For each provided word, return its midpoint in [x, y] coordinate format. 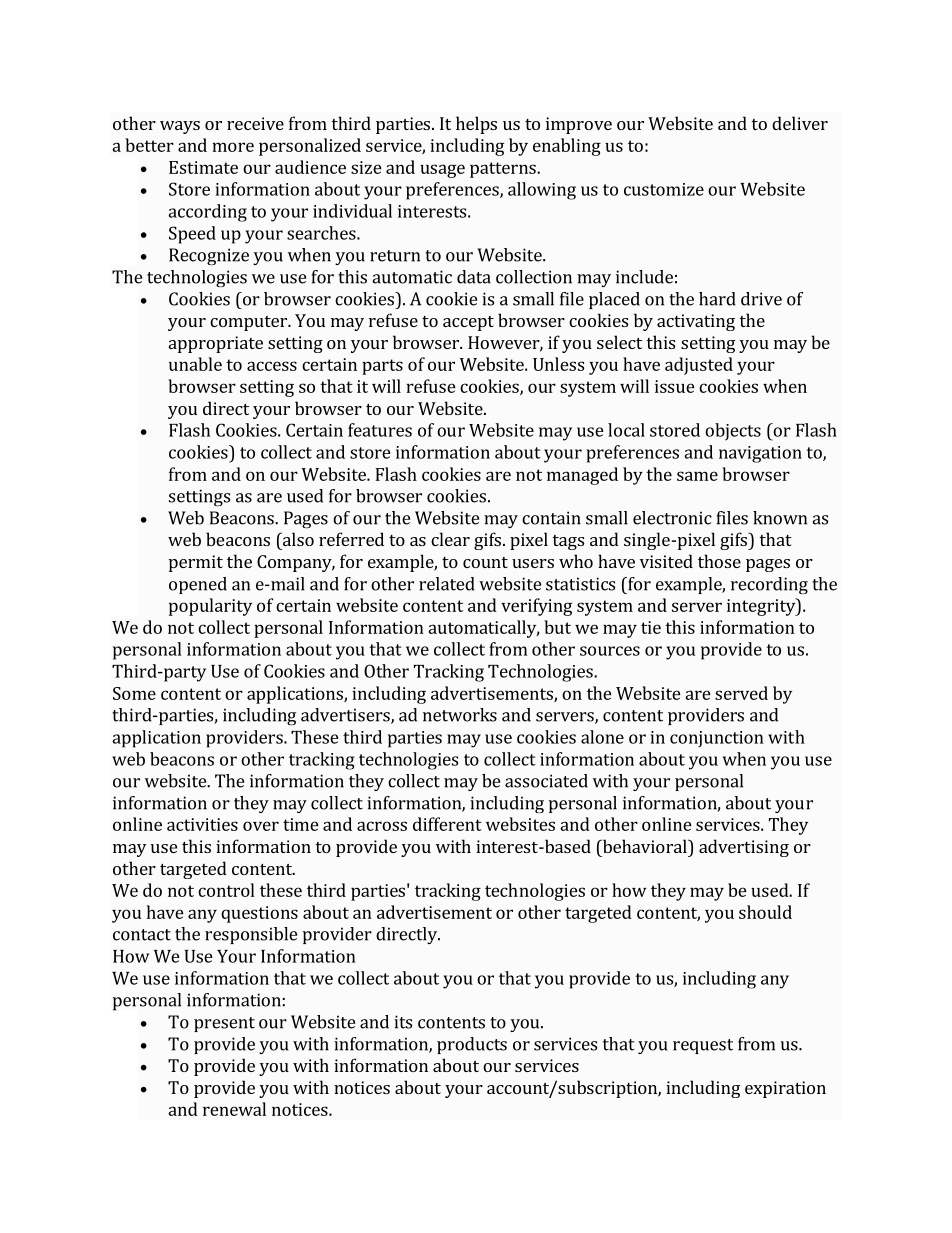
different [447, 824]
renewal [234, 1109]
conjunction [717, 739]
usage [442, 171]
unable [195, 364]
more [233, 147]
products [472, 1045]
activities [202, 824]
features [380, 430]
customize [664, 189]
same [697, 476]
